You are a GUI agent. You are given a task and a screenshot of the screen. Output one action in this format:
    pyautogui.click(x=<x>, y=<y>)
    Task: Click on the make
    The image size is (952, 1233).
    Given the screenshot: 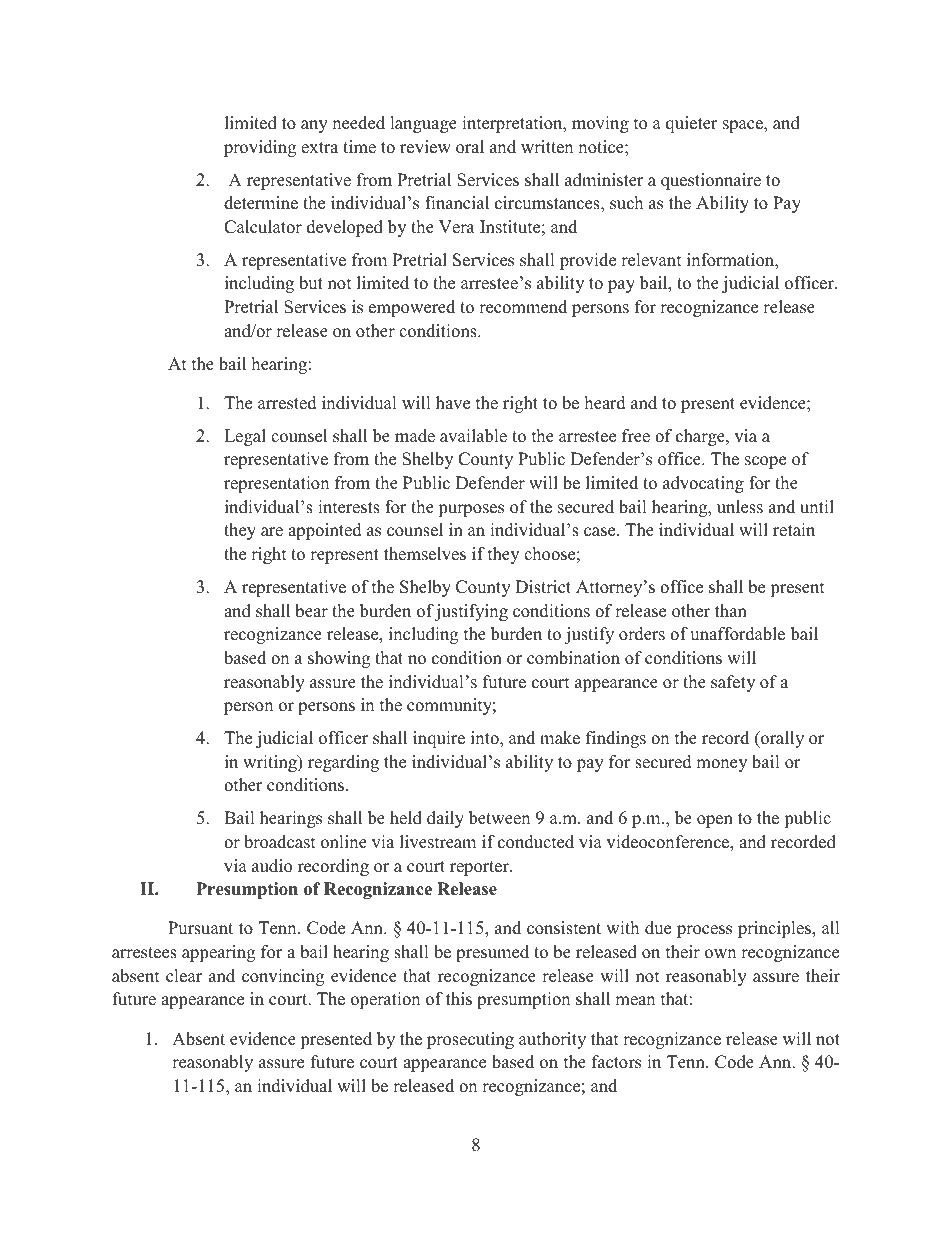 What is the action you would take?
    pyautogui.click(x=560, y=738)
